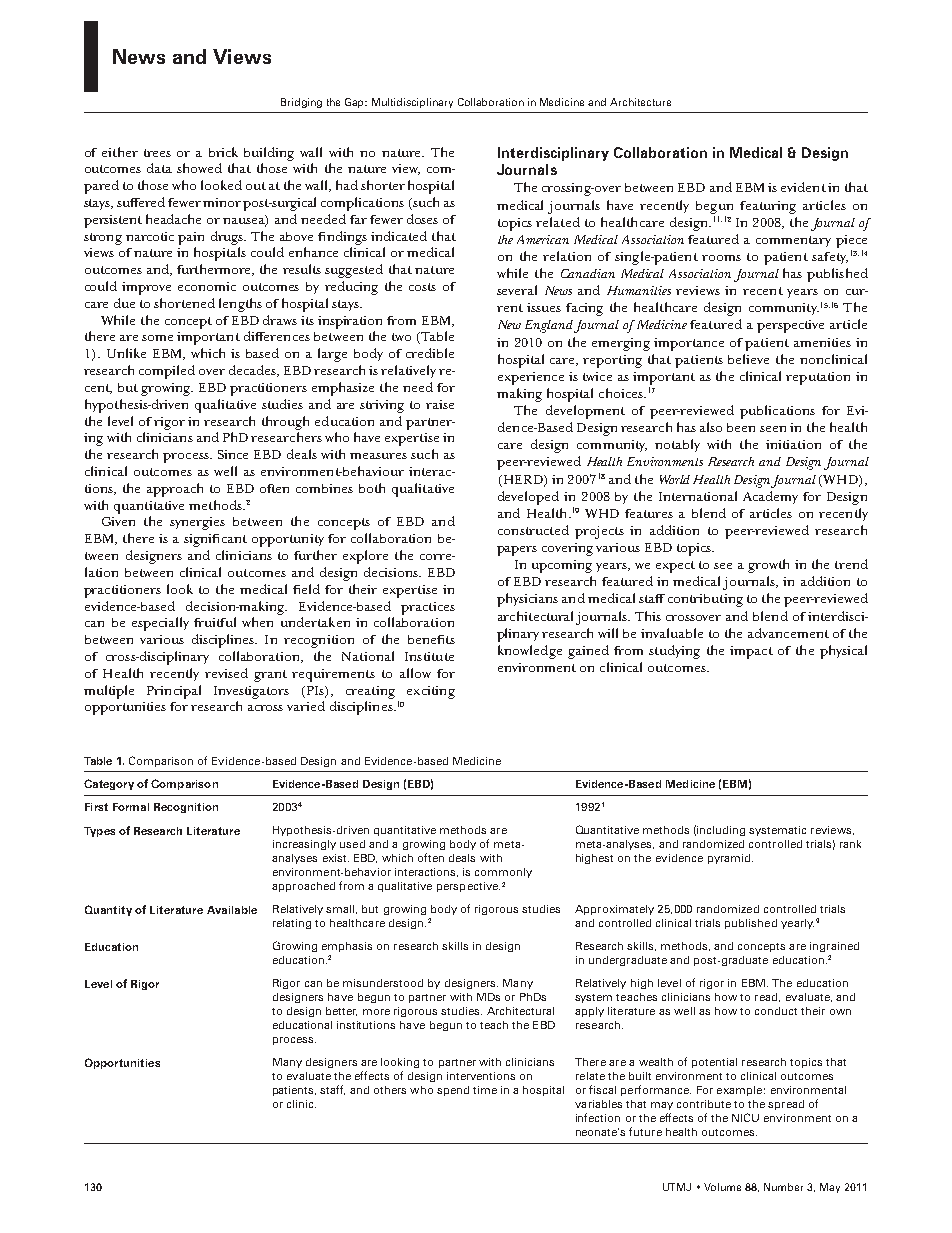 Image resolution: width=952 pixels, height=1233 pixels. I want to click on ingrained, so click(834, 947).
